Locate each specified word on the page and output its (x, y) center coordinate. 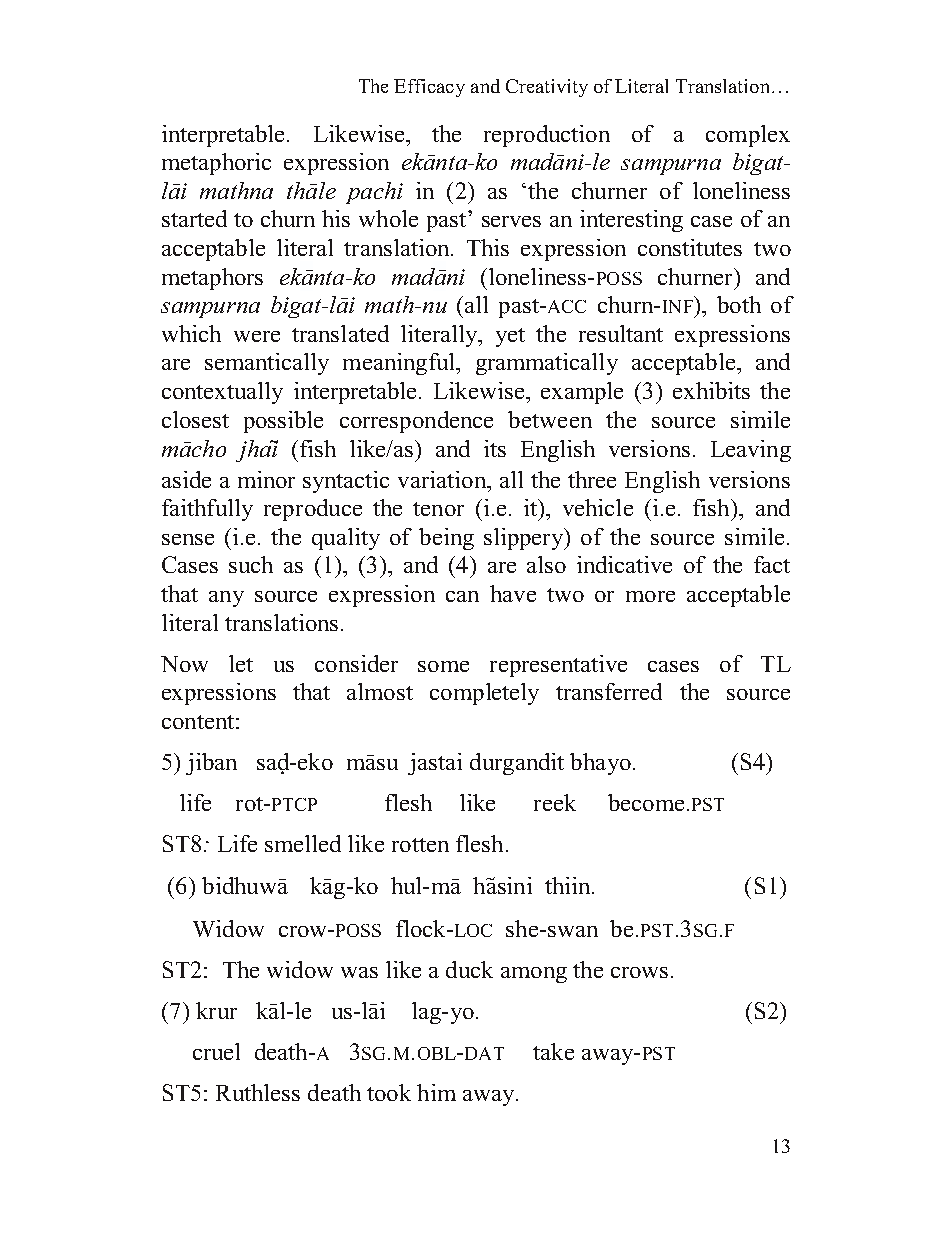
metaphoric (216, 164)
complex (748, 136)
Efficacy (429, 88)
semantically (267, 364)
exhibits (711, 390)
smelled (303, 843)
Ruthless (258, 1092)
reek (555, 802)
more (650, 596)
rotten (420, 845)
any (226, 599)
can (462, 596)
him (436, 1092)
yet (510, 337)
